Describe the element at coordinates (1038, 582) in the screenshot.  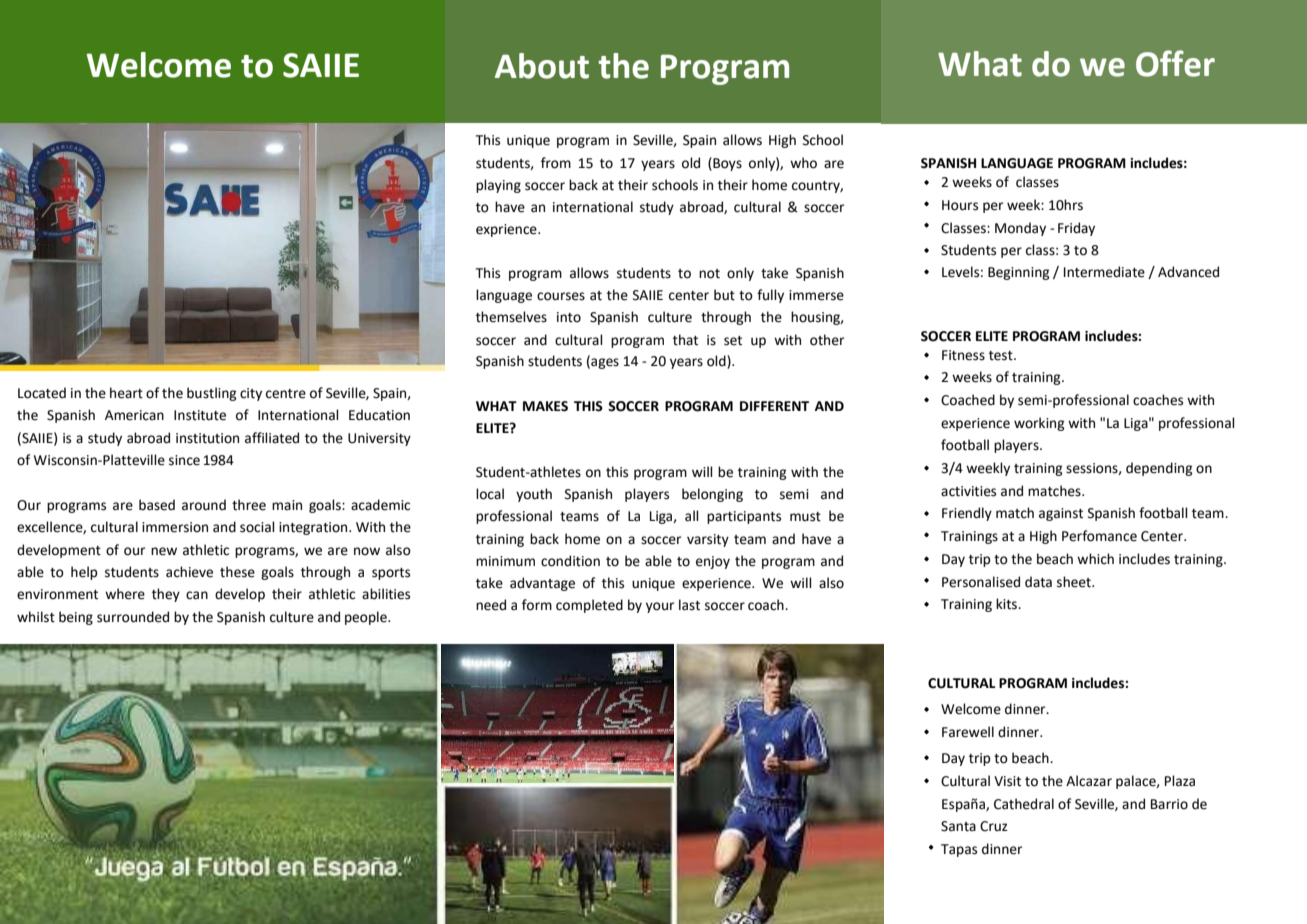
I see `data` at that location.
